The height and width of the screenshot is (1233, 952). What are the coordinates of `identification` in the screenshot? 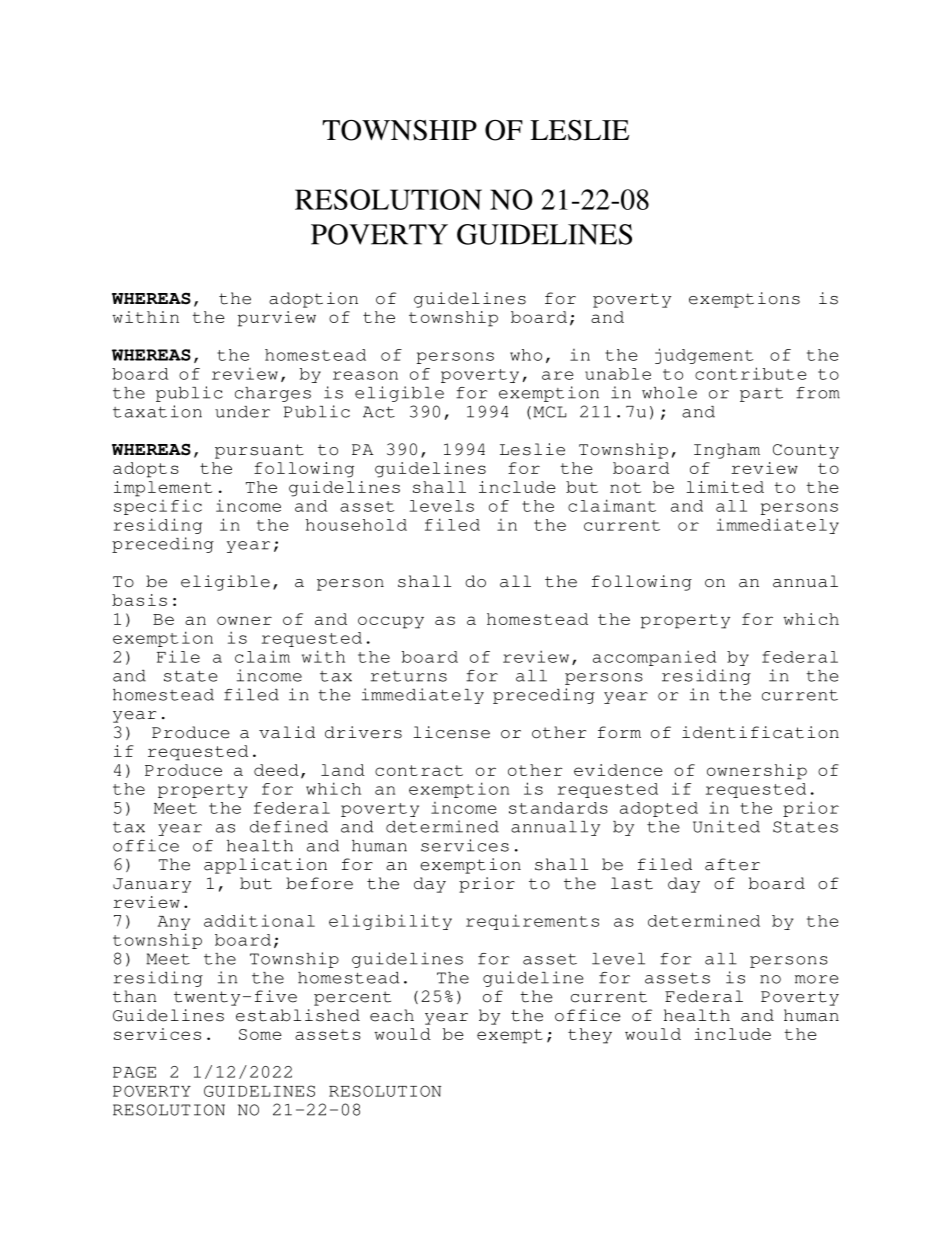 It's located at (760, 732).
